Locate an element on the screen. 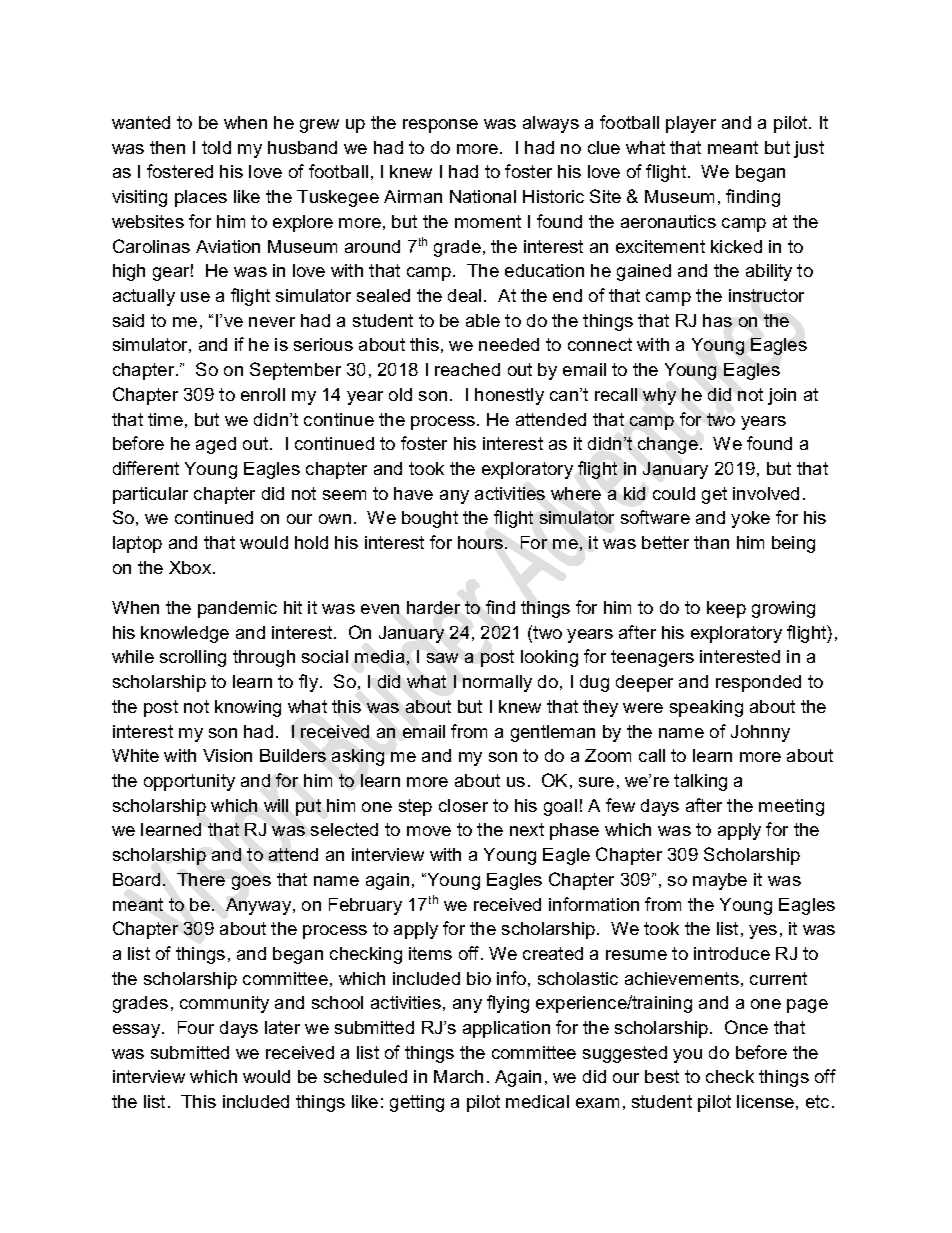  told is located at coordinates (216, 147).
